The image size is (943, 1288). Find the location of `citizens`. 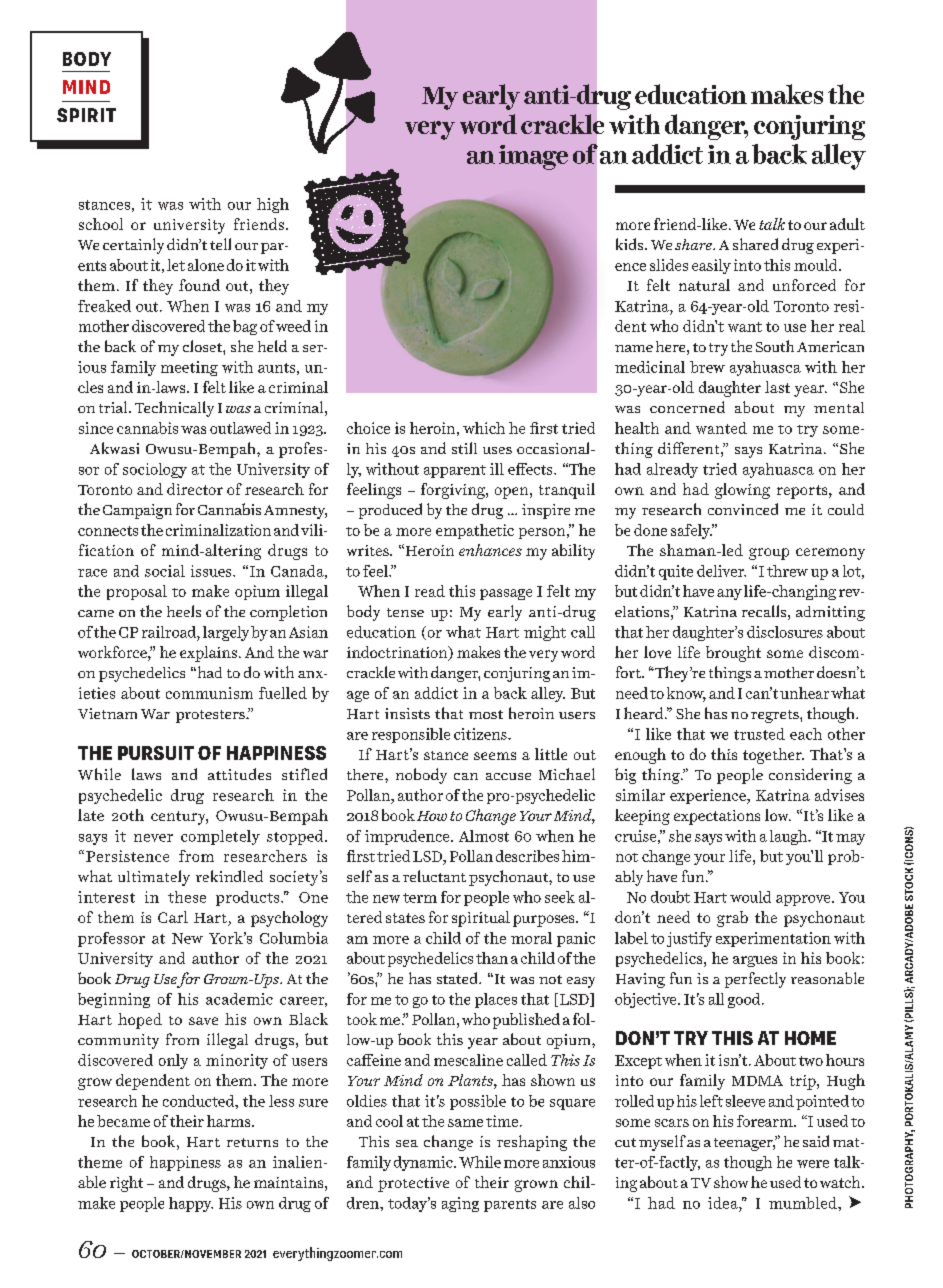

citizens is located at coordinates (481, 734).
